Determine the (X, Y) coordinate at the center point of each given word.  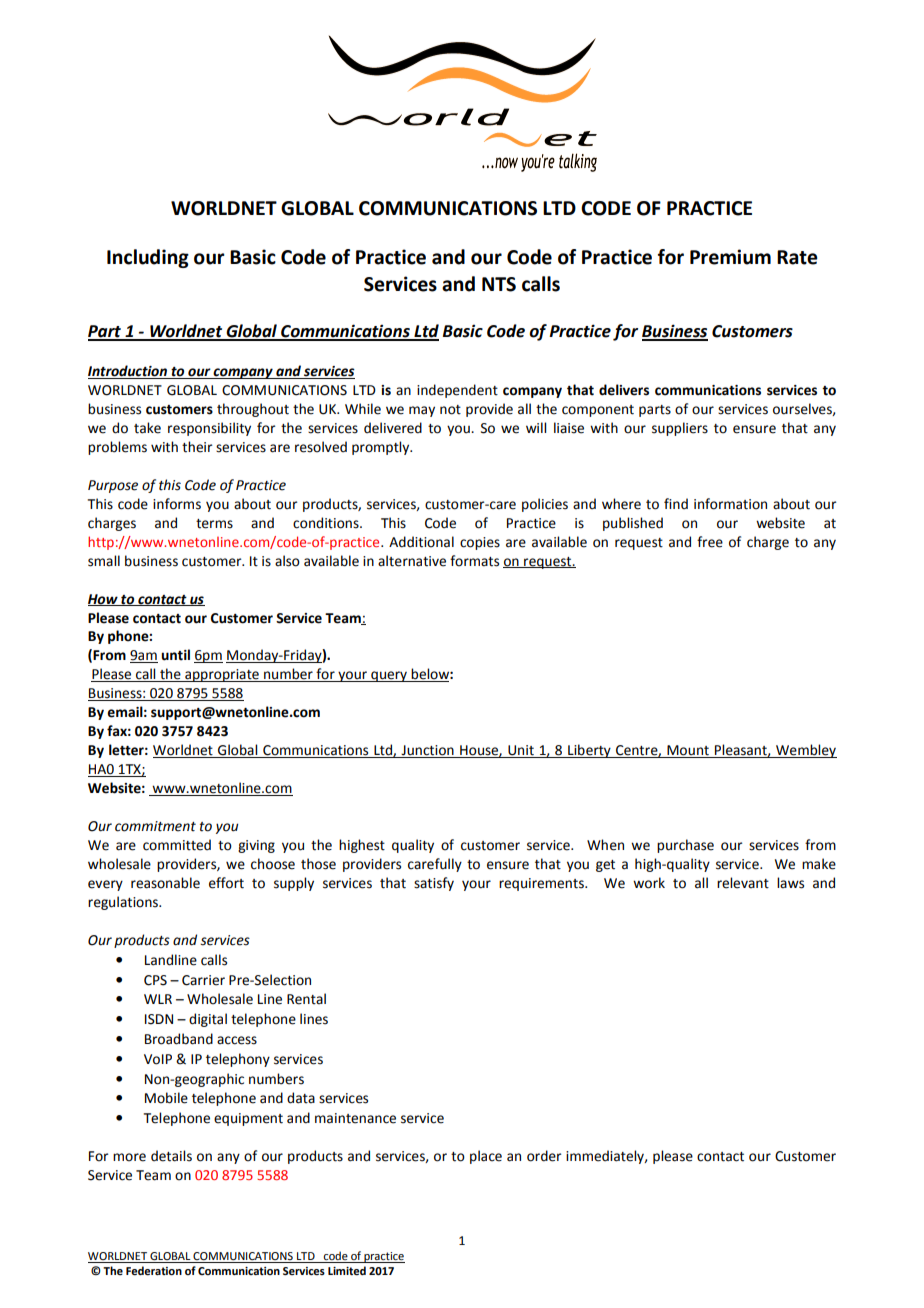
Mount (688, 751)
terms (214, 524)
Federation (154, 1270)
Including (148, 258)
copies (480, 543)
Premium (730, 257)
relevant (743, 883)
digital (208, 1020)
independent (457, 391)
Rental (306, 999)
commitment (155, 826)
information (730, 504)
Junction (427, 751)
